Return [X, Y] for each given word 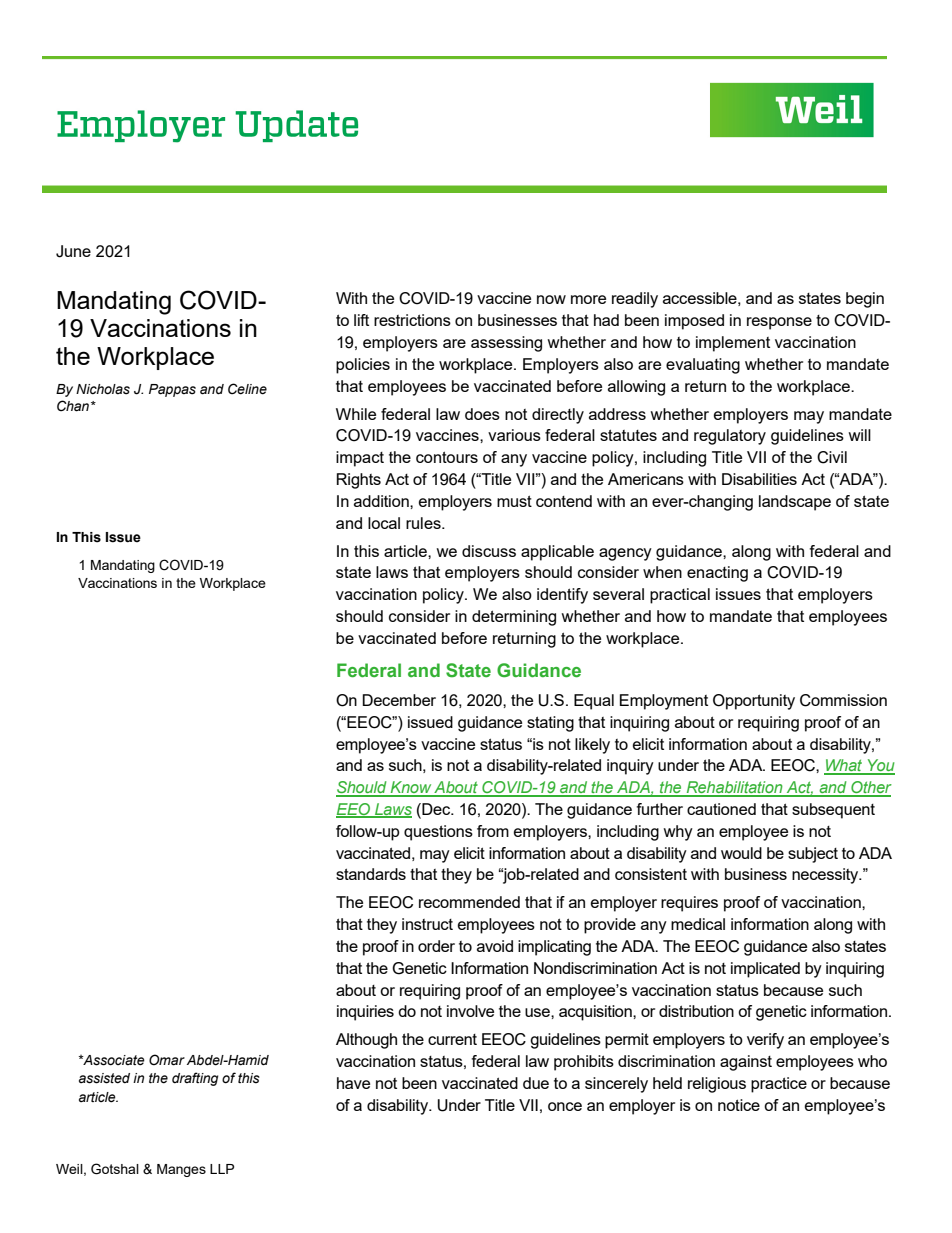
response [779, 323]
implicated [765, 970]
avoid [495, 946]
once [565, 1106]
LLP [222, 1169]
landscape [795, 503]
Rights [359, 481]
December [399, 700]
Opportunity [754, 702]
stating [550, 724]
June [73, 251]
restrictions [412, 320]
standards [371, 874]
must [514, 501]
